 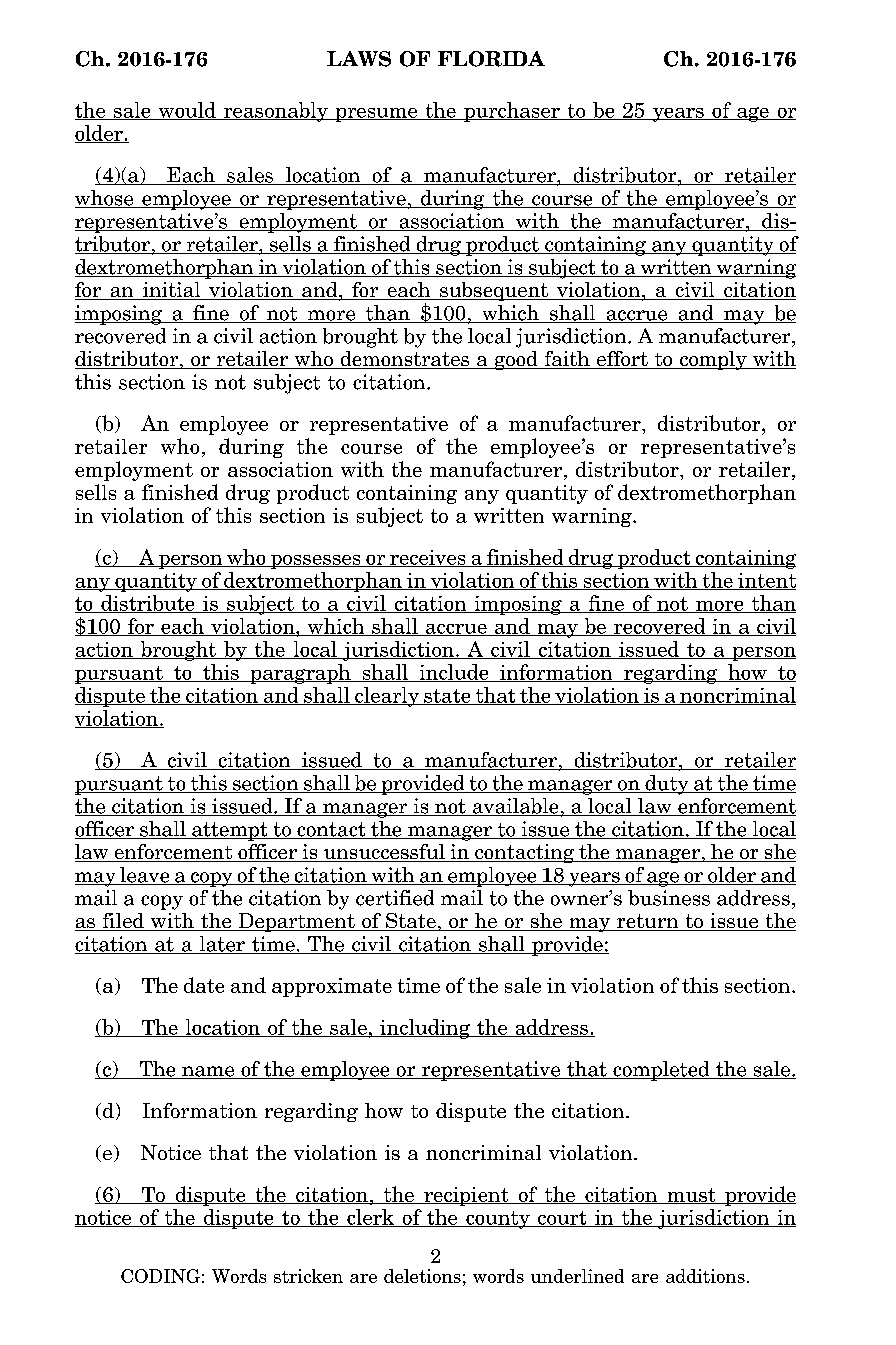 What do you see at coordinates (148, 604) in the image?
I see `distribute` at bounding box center [148, 604].
